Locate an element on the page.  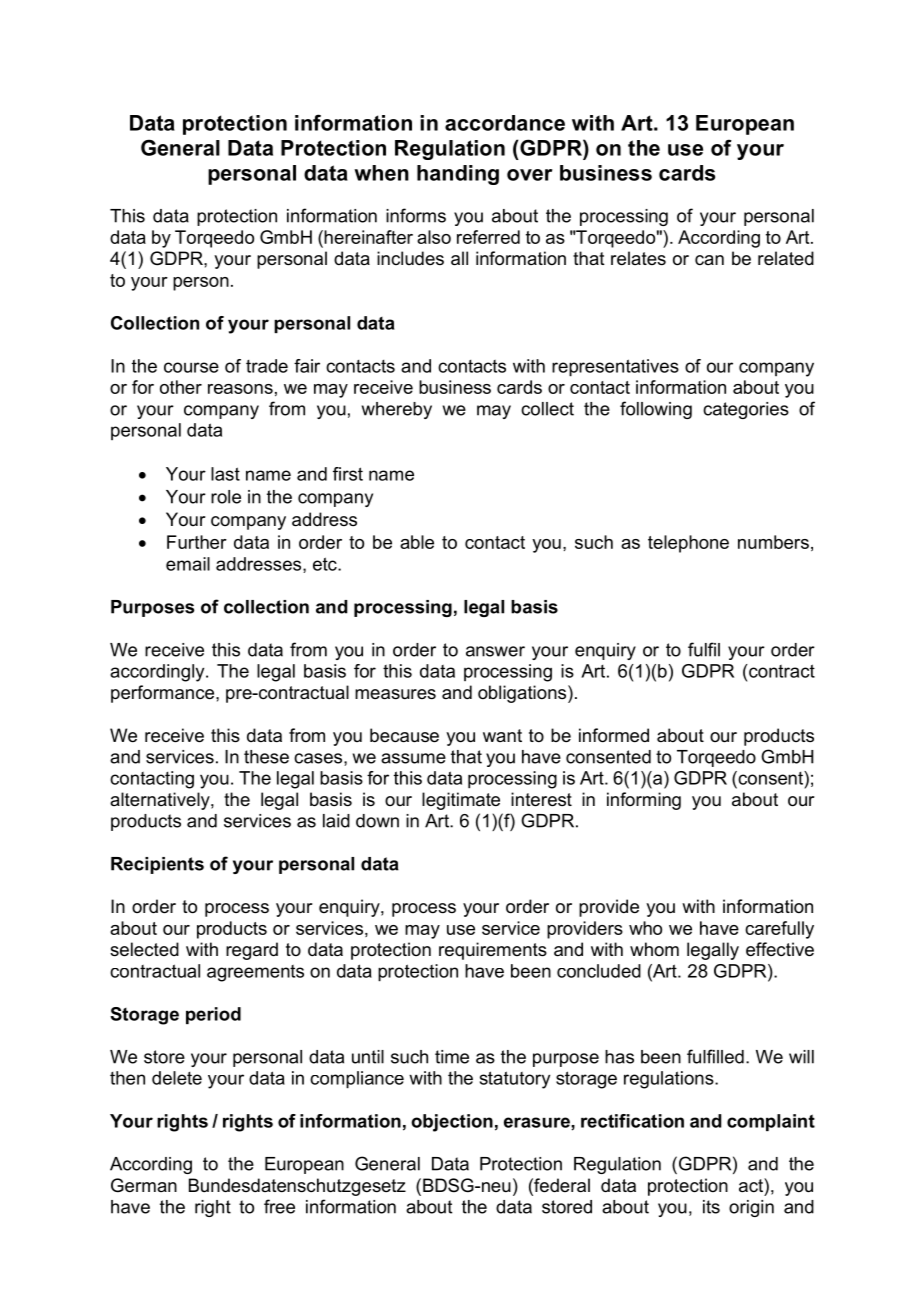
performance is located at coordinates (164, 694).
